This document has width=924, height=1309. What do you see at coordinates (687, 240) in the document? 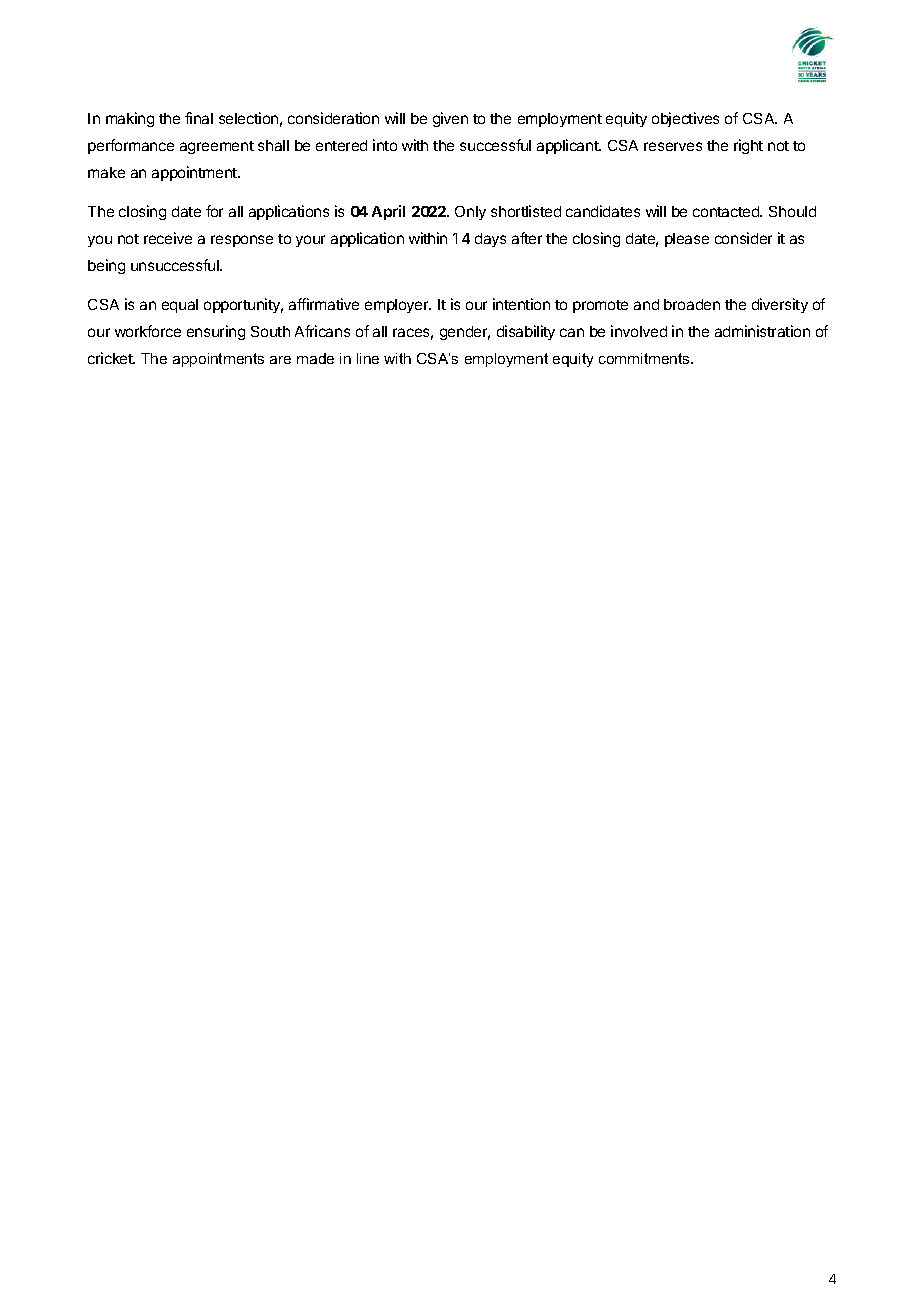
I see `please` at bounding box center [687, 240].
